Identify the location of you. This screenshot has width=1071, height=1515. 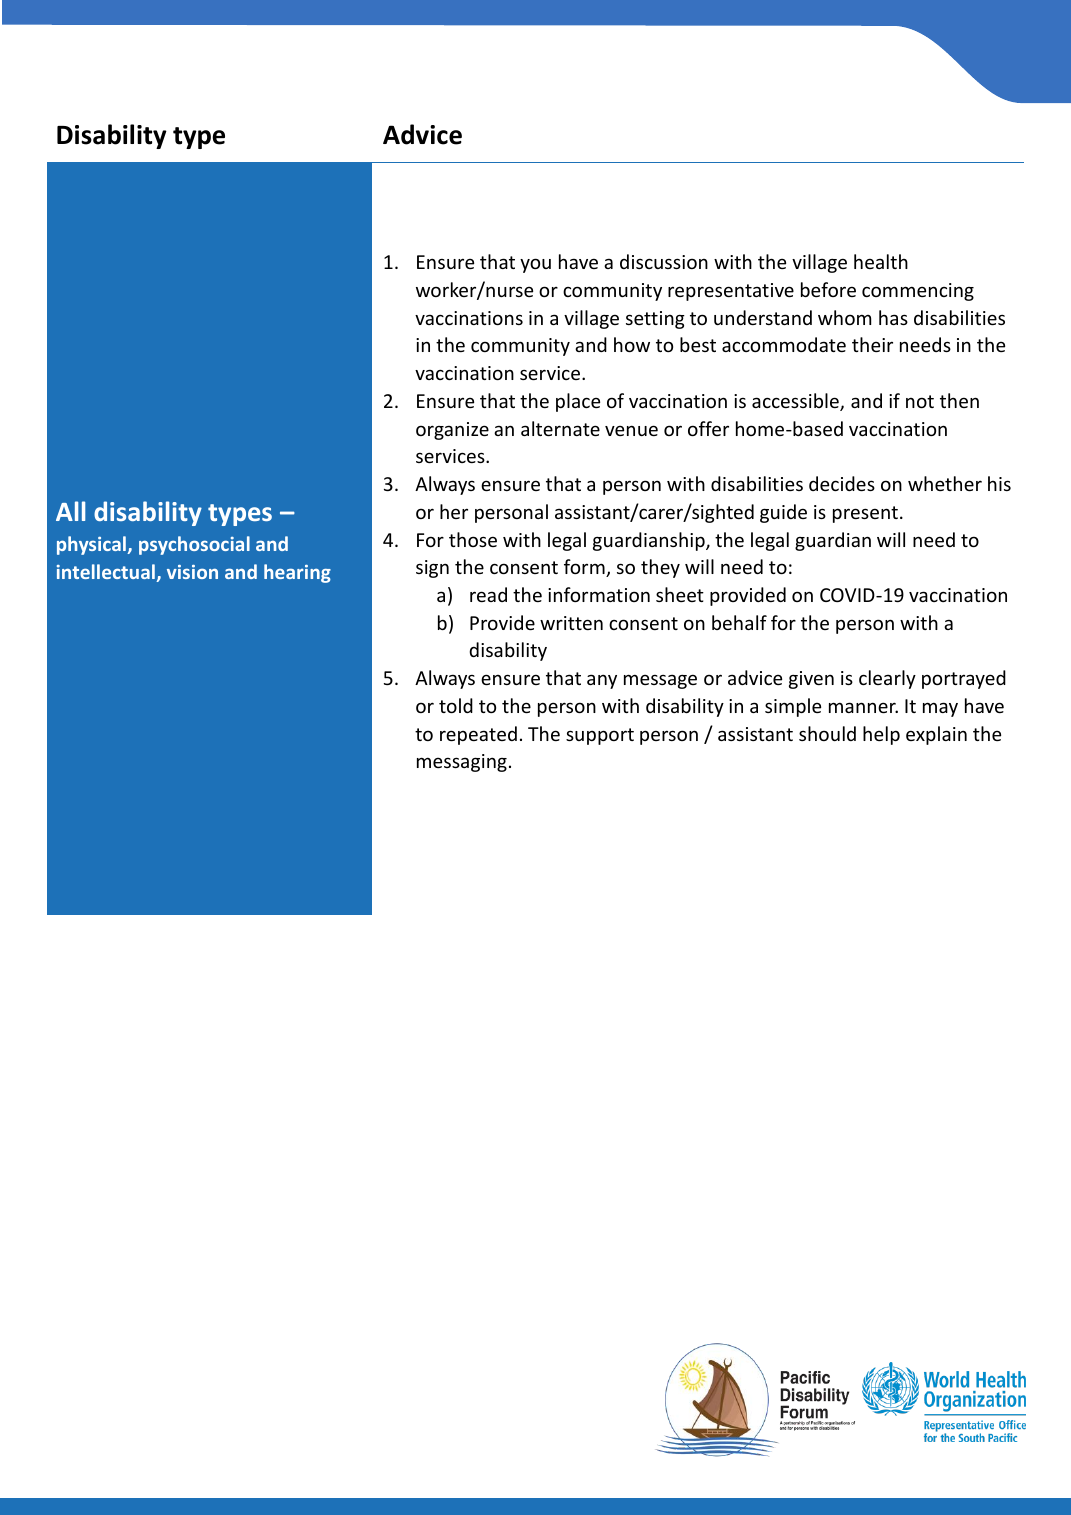
(535, 265).
